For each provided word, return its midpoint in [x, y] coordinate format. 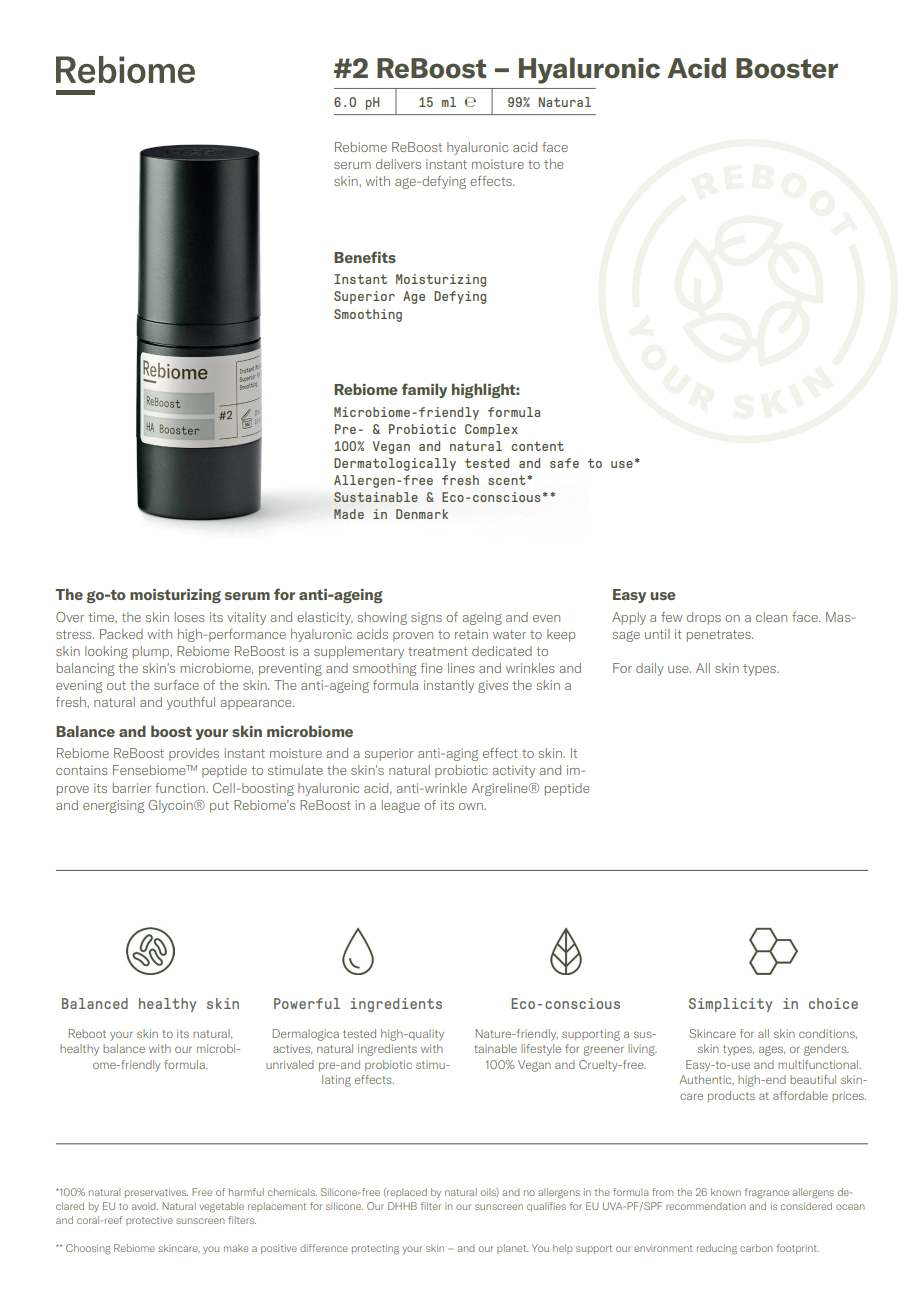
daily [650, 669]
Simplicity [730, 1005]
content [537, 446]
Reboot [87, 1033]
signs [426, 618]
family [424, 390]
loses [190, 617]
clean [771, 617]
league [401, 806]
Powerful [307, 1003]
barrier [132, 788]
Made [349, 514]
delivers [398, 164]
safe [564, 463]
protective [149, 1221]
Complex [491, 430]
